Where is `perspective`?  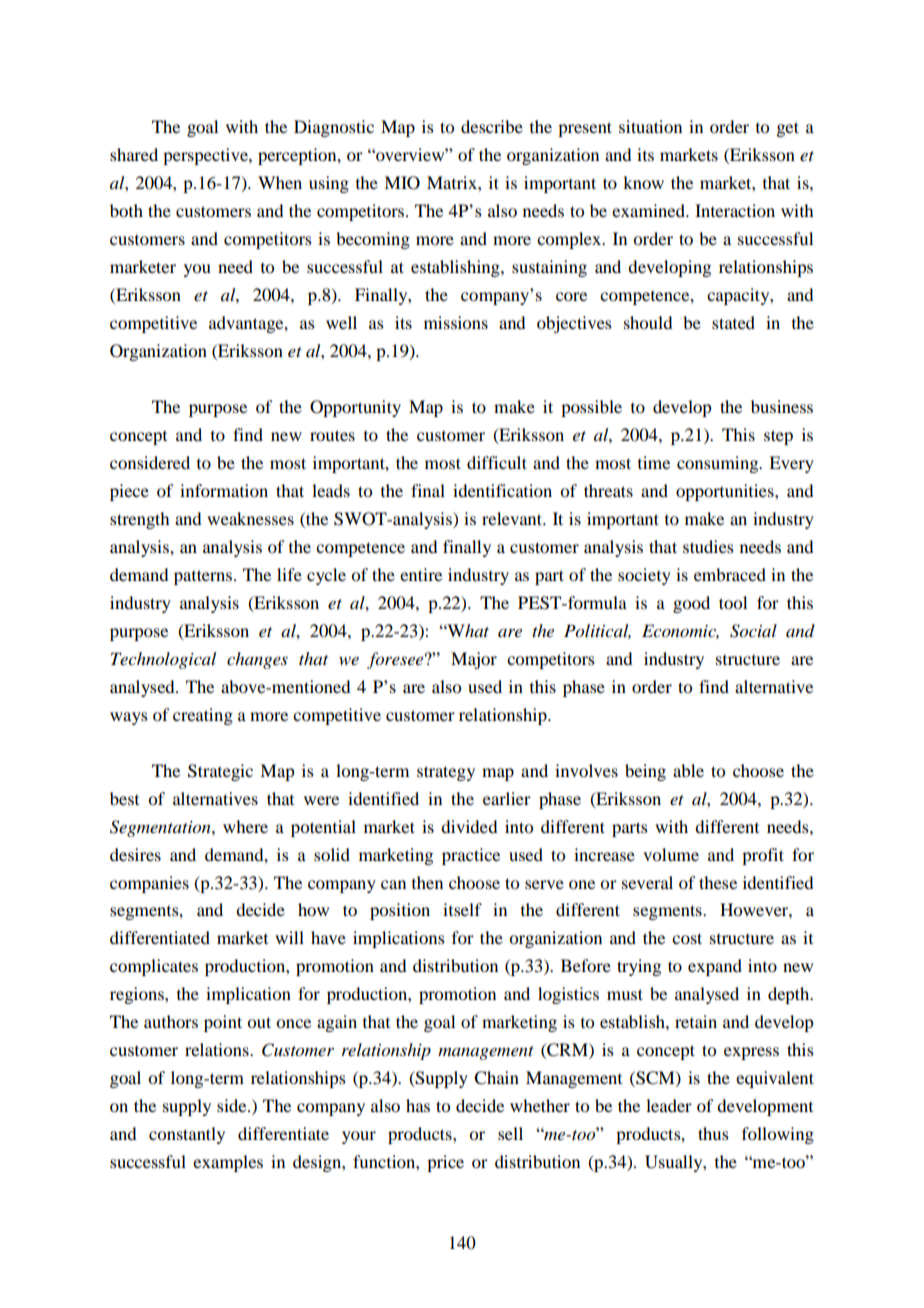 perspective is located at coordinates (206, 156).
